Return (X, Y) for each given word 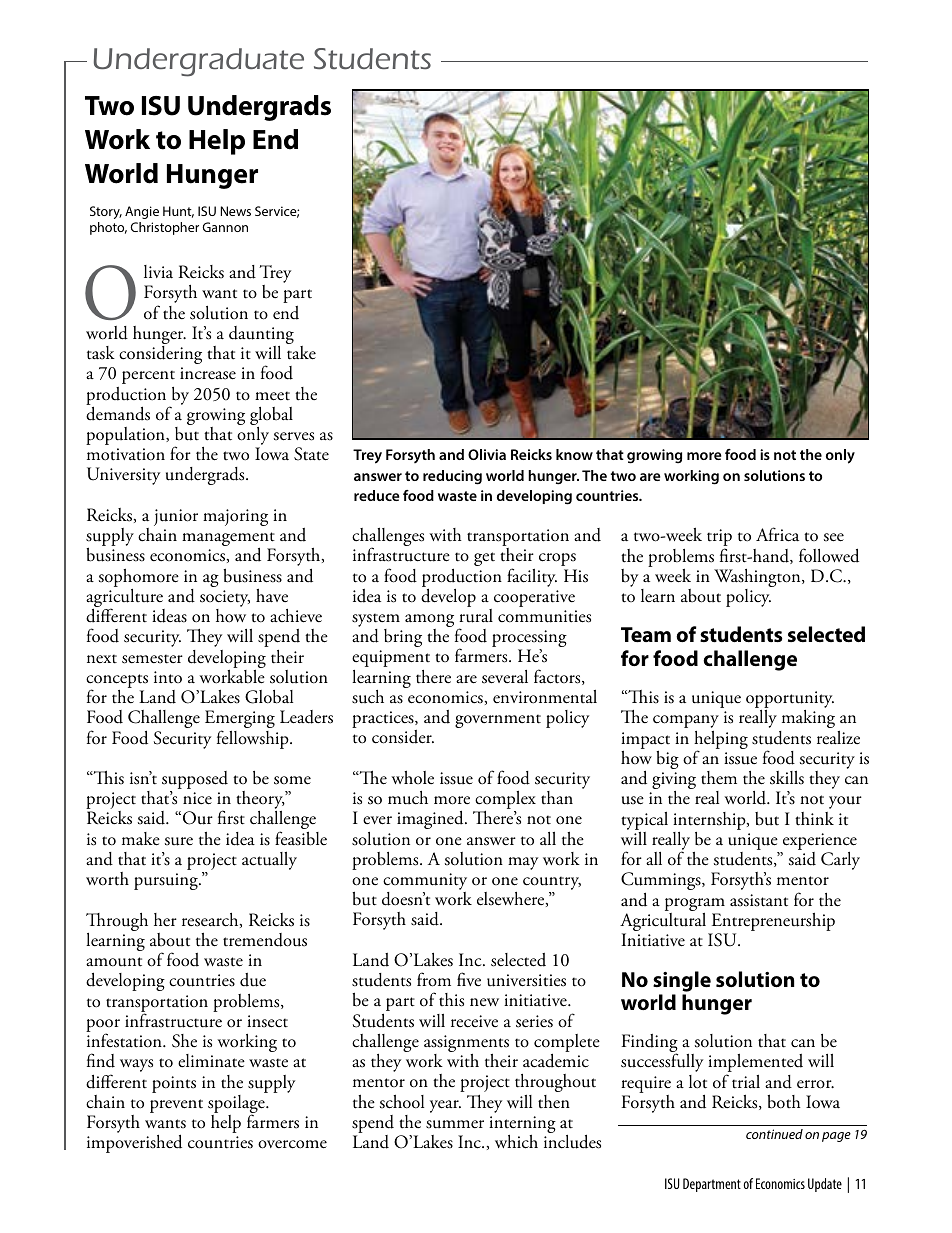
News (236, 211)
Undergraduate (199, 62)
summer (455, 1124)
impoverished (134, 1143)
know (574, 454)
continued (774, 1134)
